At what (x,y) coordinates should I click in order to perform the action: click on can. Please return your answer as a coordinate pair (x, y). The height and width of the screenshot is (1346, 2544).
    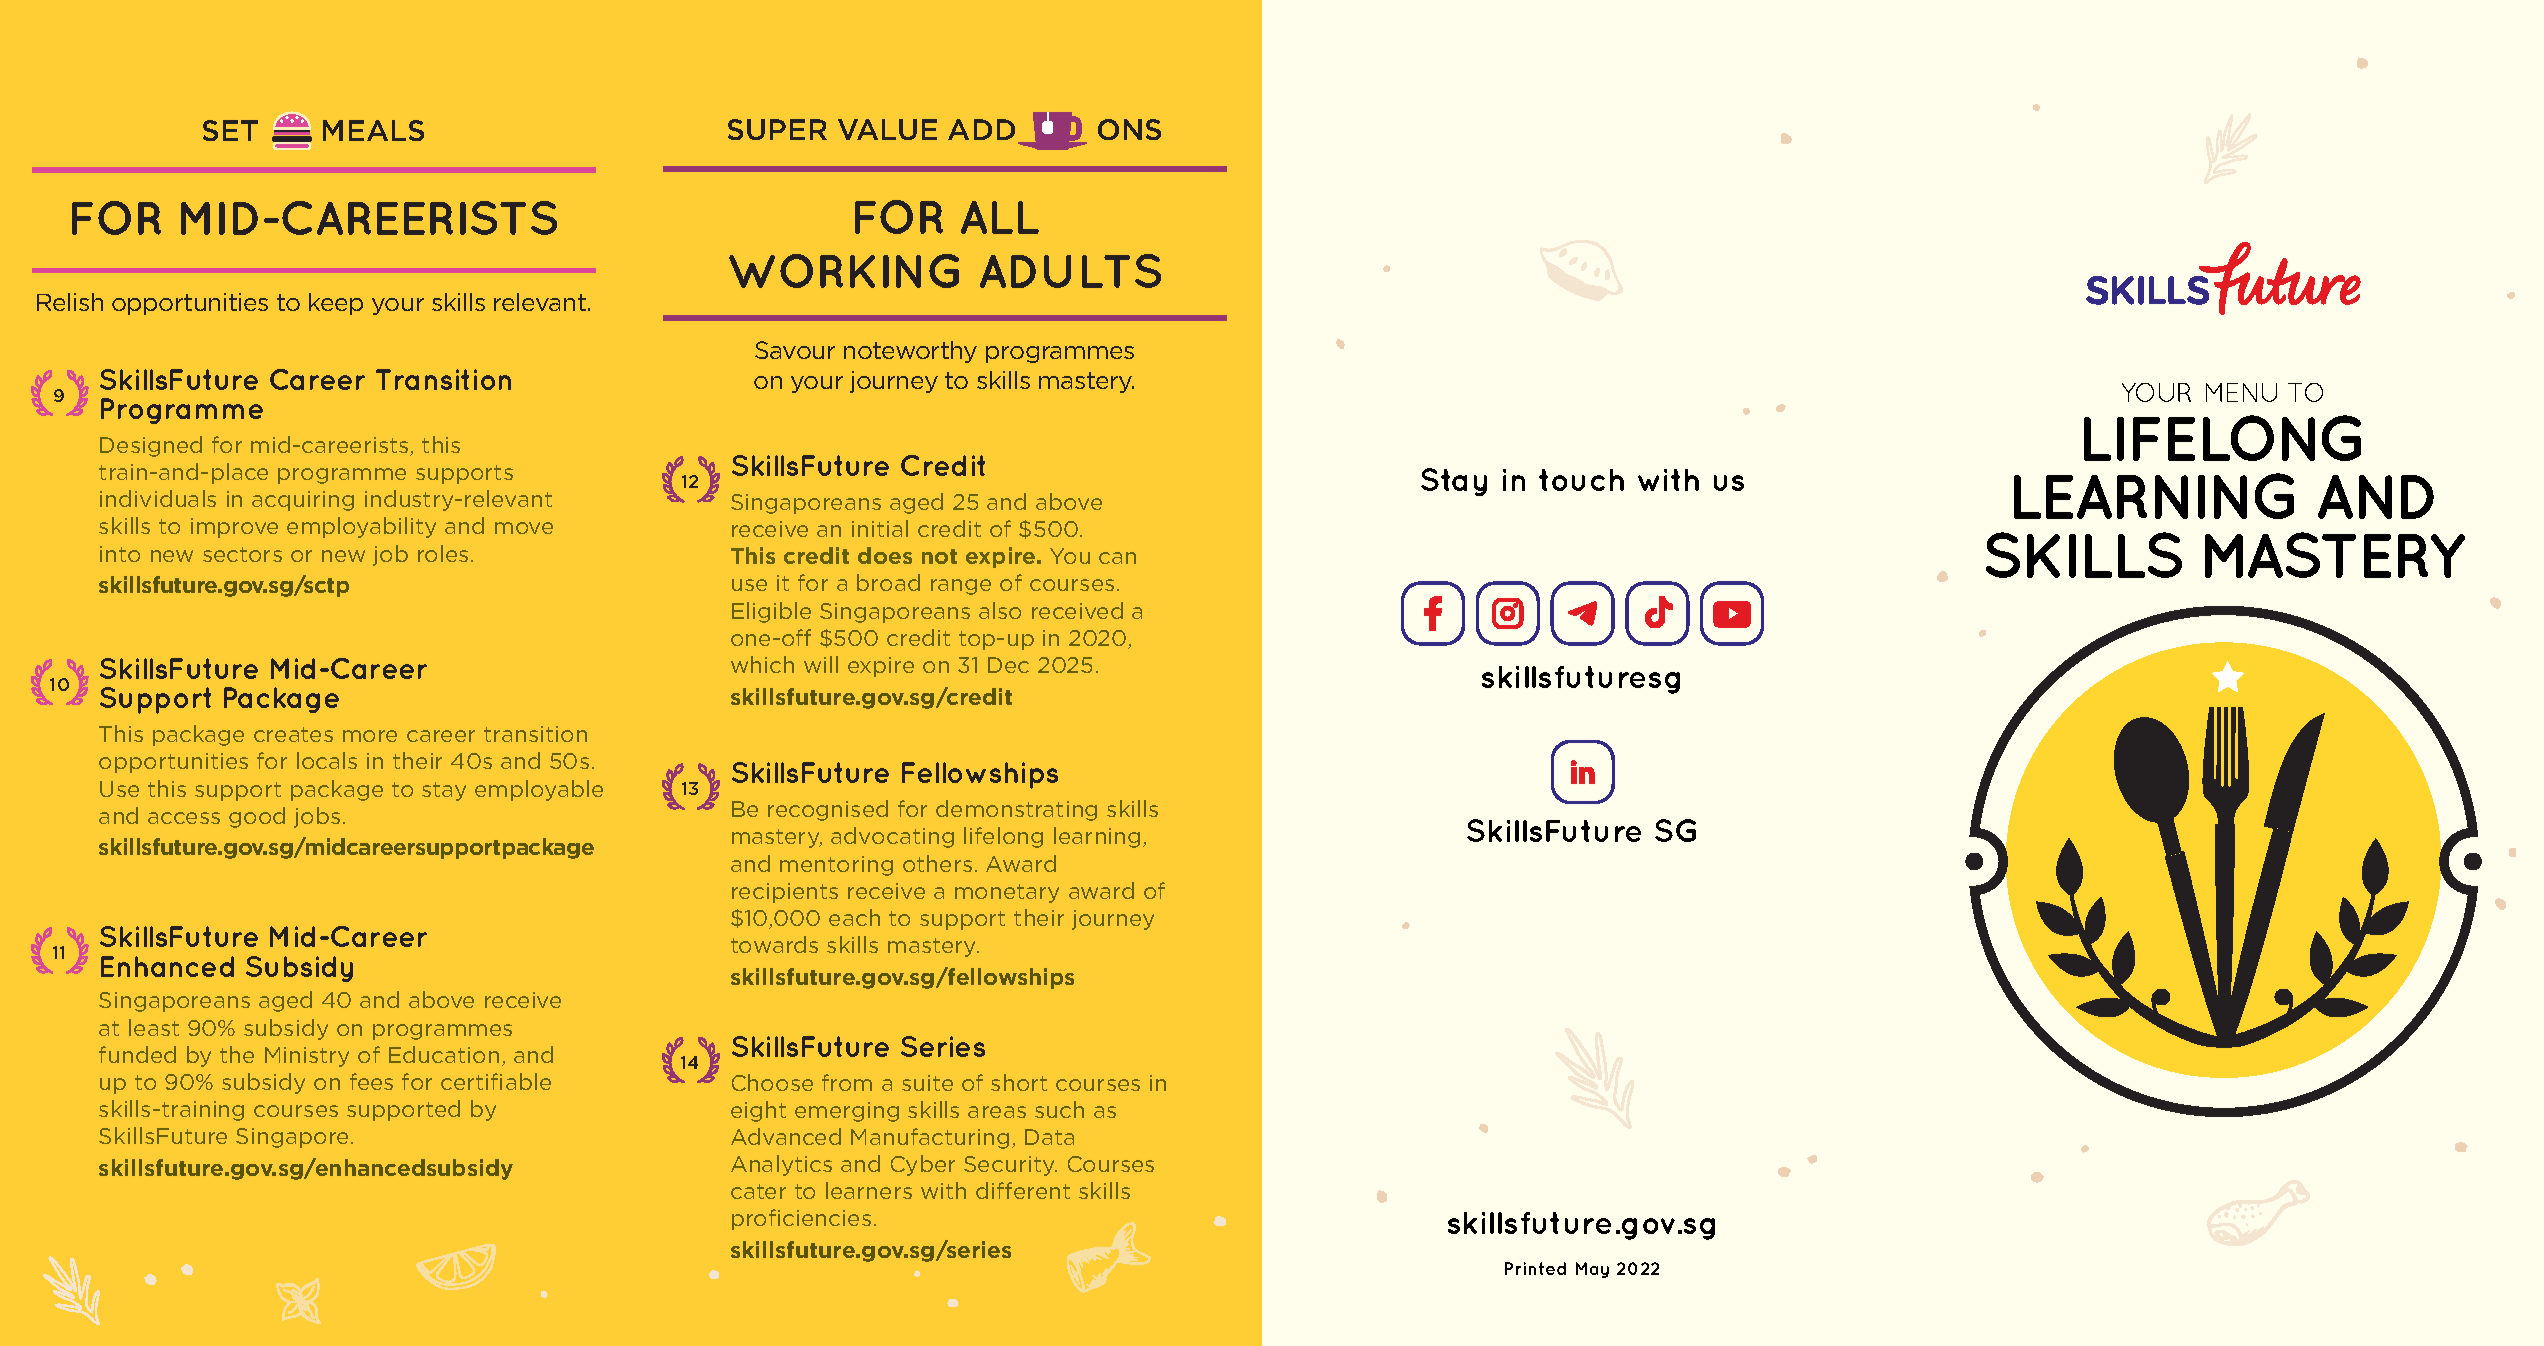
    Looking at the image, I should click on (1117, 558).
